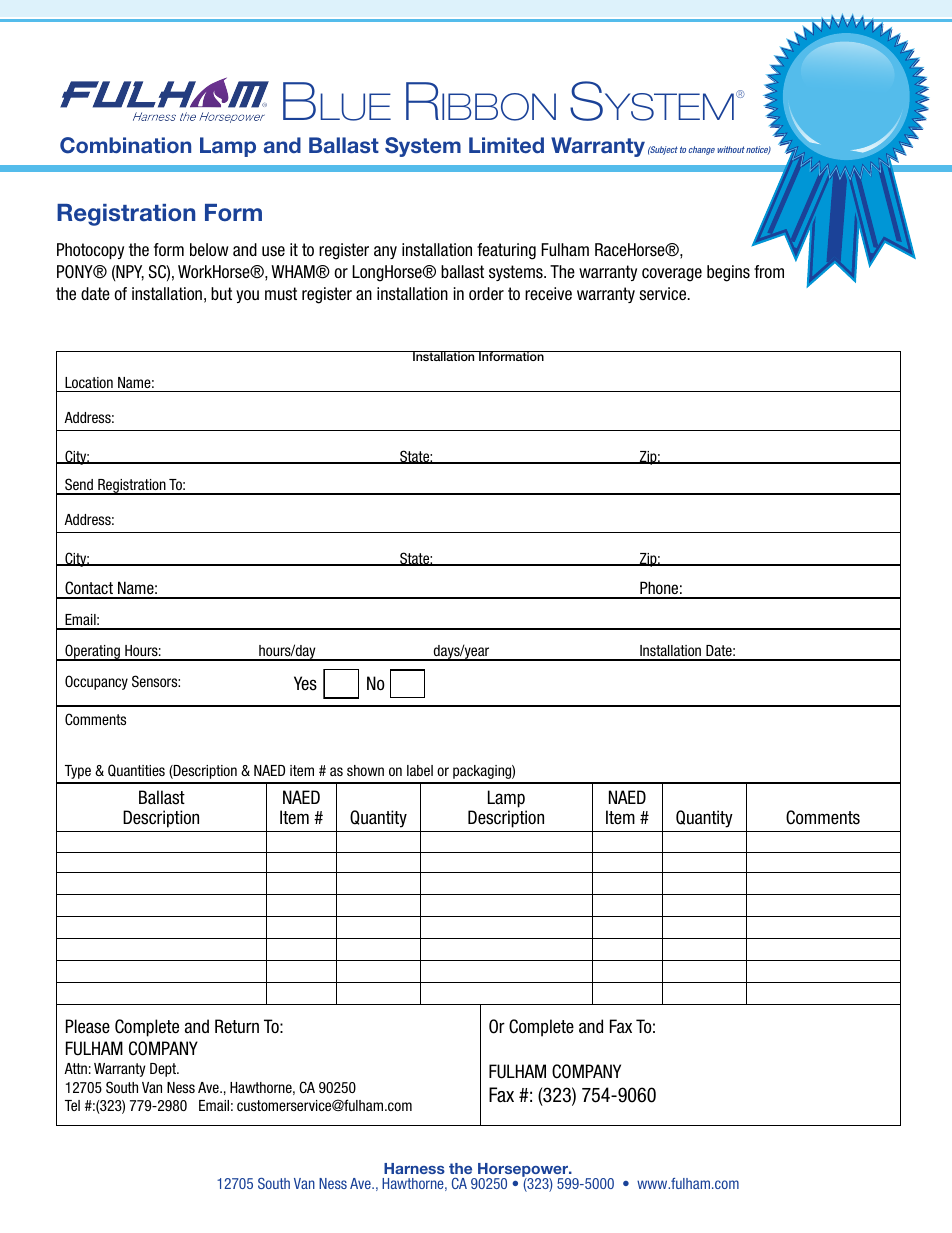 The height and width of the screenshot is (1233, 952). Describe the element at coordinates (548, 294) in the screenshot. I see `receive` at that location.
